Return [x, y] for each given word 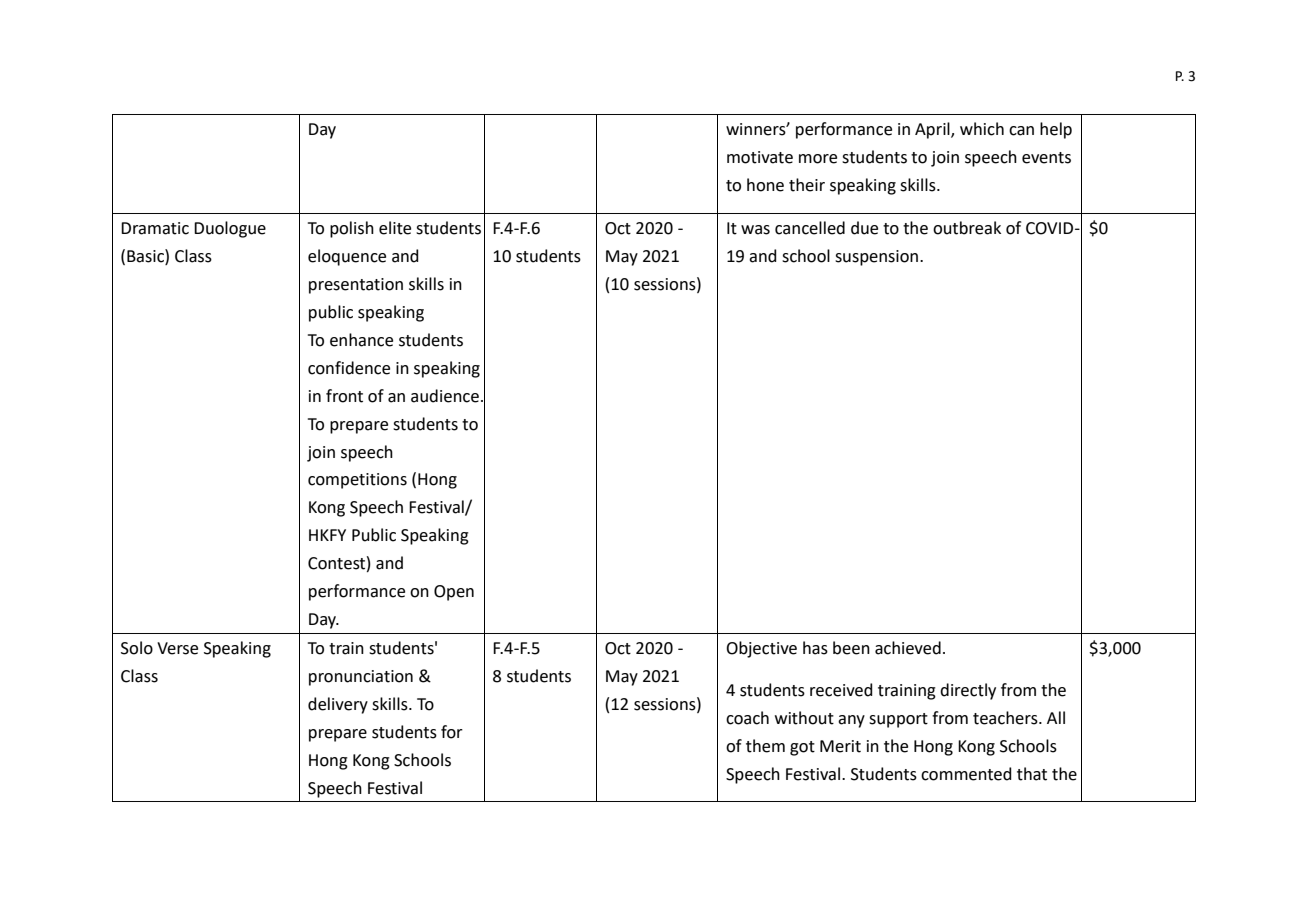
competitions [357, 481]
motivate [760, 157]
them [765, 746]
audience [445, 396]
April [933, 130]
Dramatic [155, 228]
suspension [876, 258]
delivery [338, 705]
